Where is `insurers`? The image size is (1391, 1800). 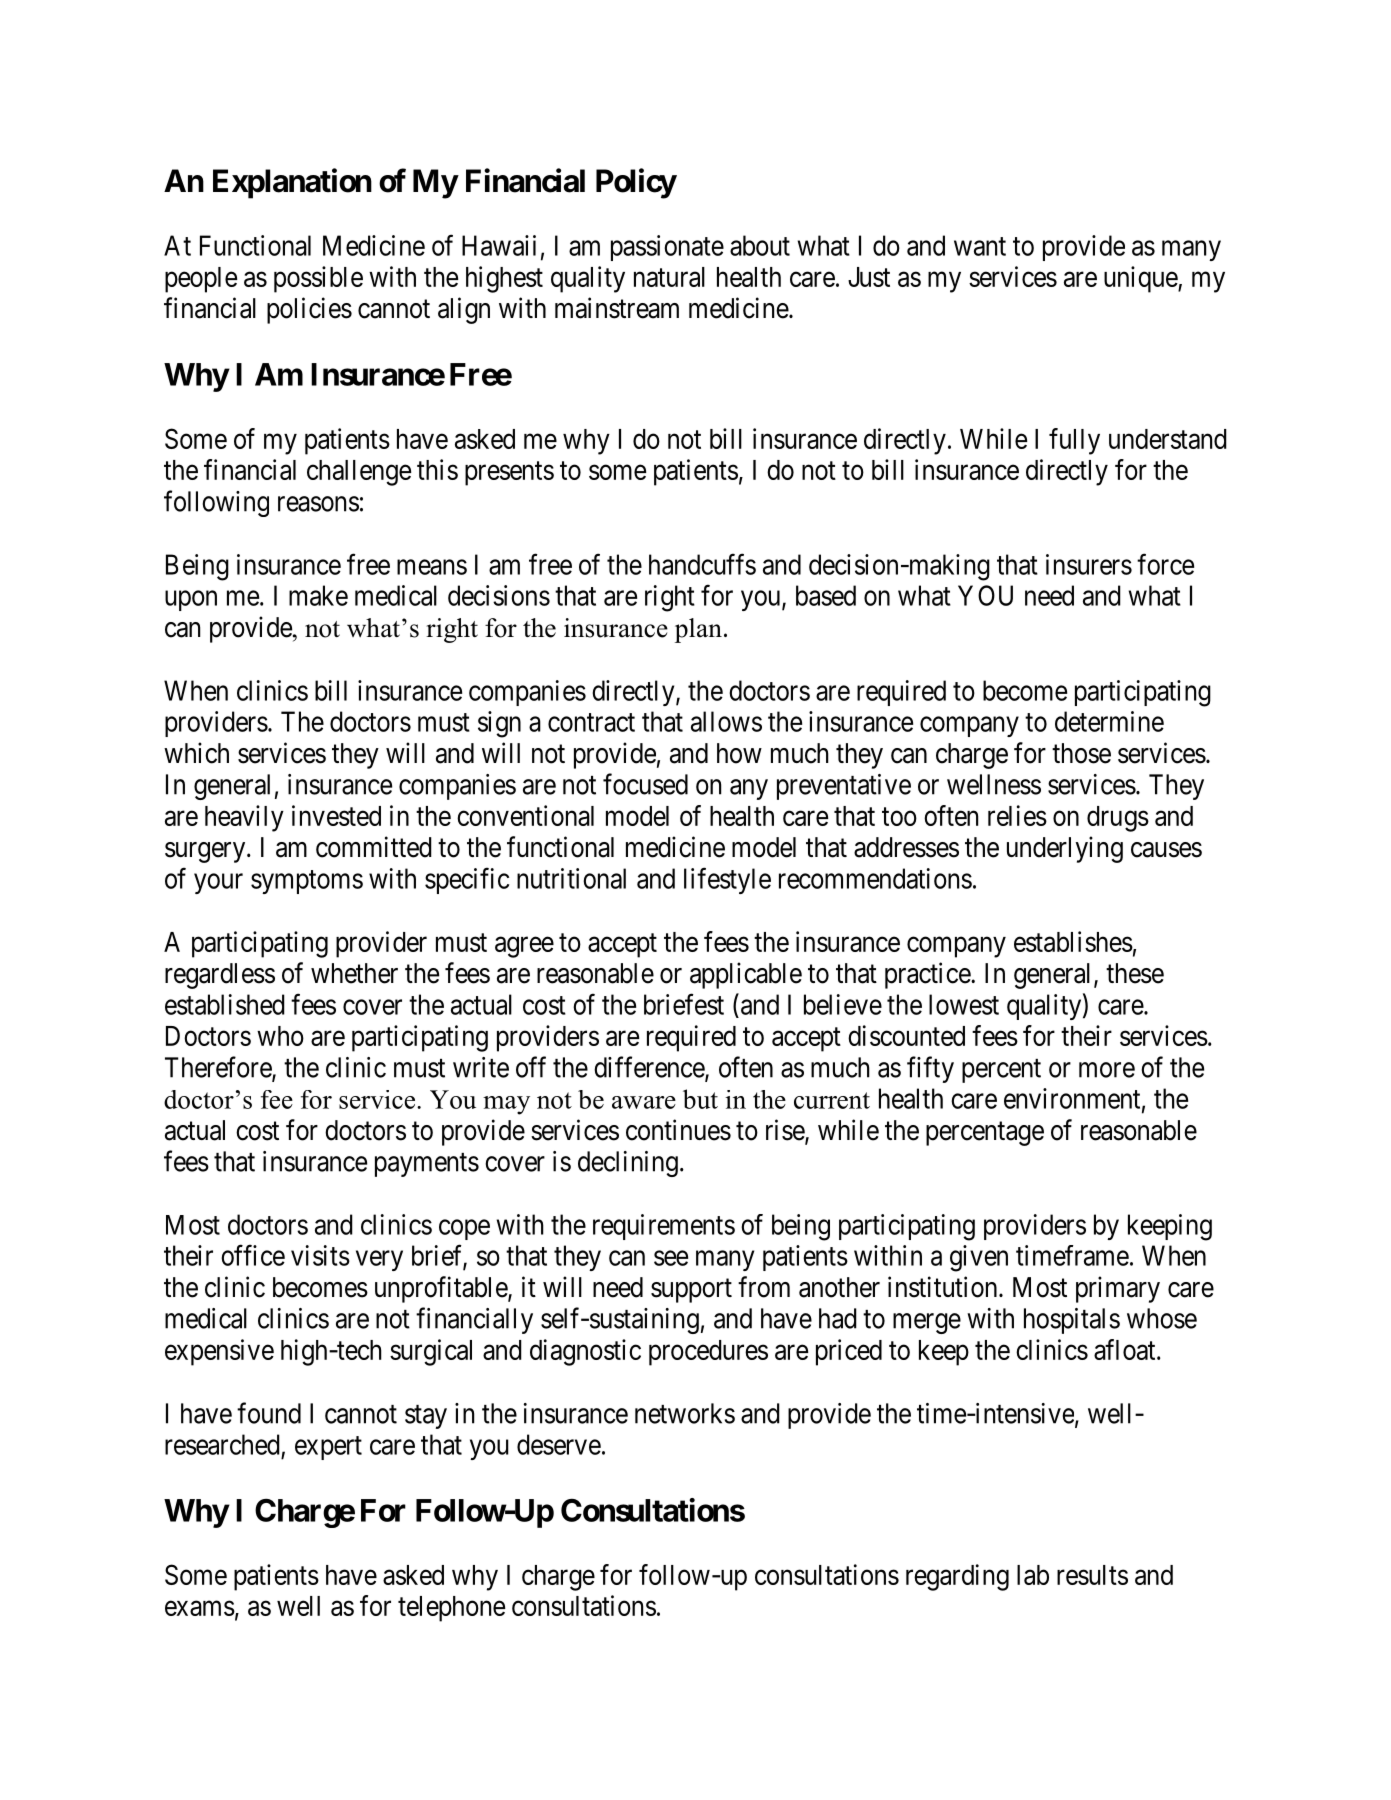 insurers is located at coordinates (1089, 564).
